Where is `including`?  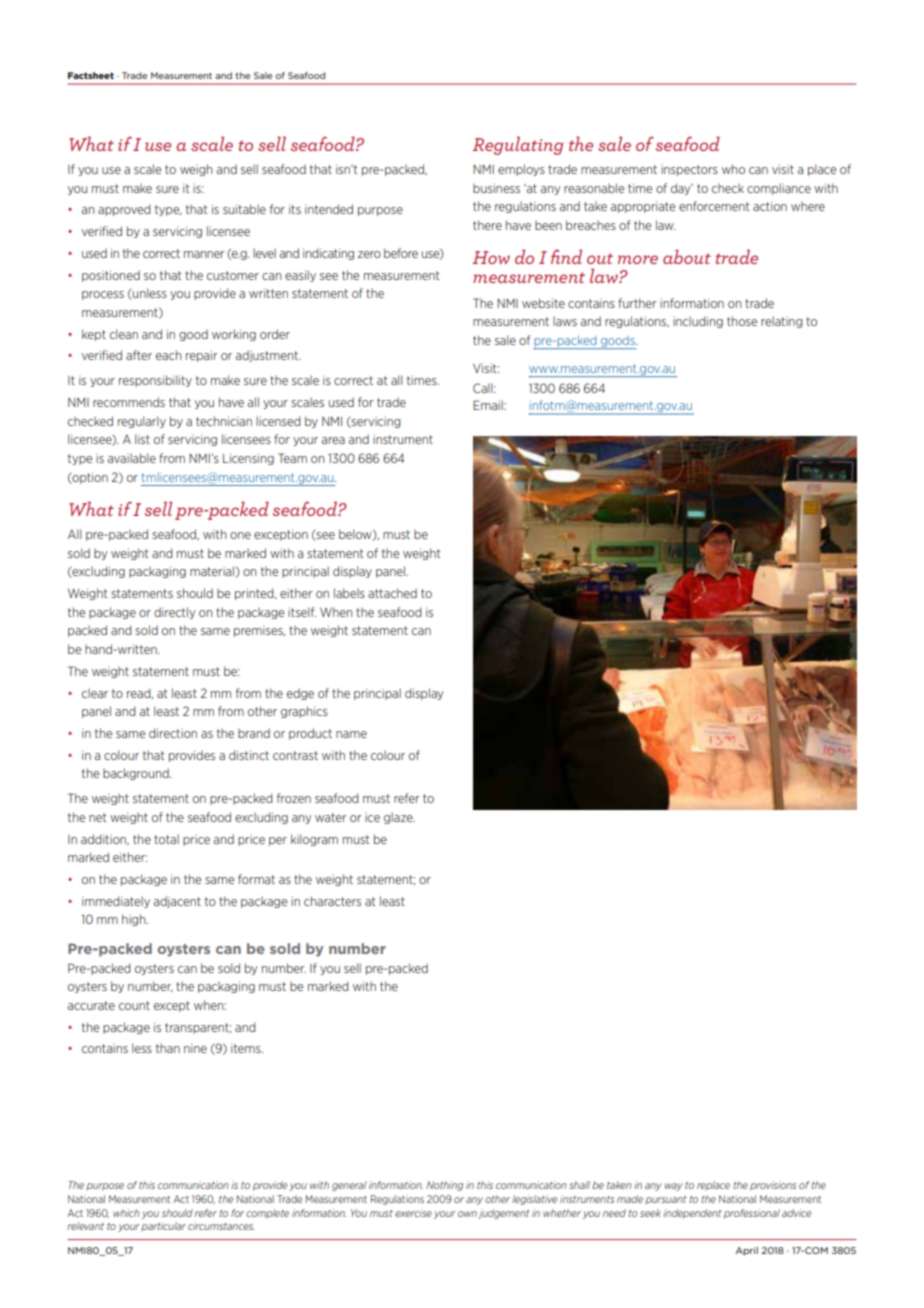 including is located at coordinates (698, 322).
